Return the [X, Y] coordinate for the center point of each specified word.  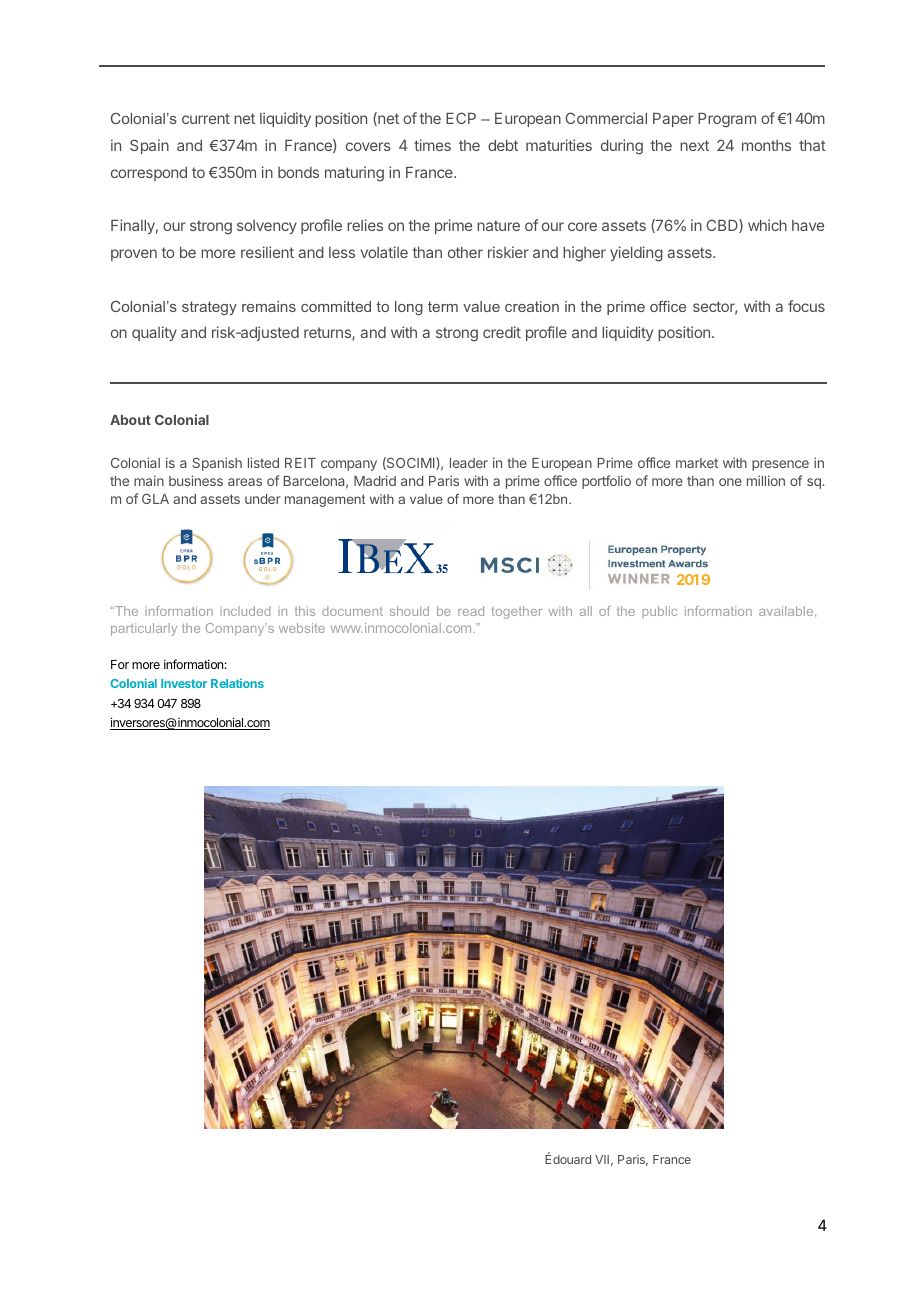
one [730, 482]
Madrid [375, 480]
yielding [636, 254]
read [471, 611]
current [206, 118]
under [263, 499]
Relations [237, 683]
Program [727, 120]
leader [469, 463]
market [697, 463]
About [130, 420]
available [787, 612]
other [465, 252]
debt [503, 145]
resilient [267, 252]
